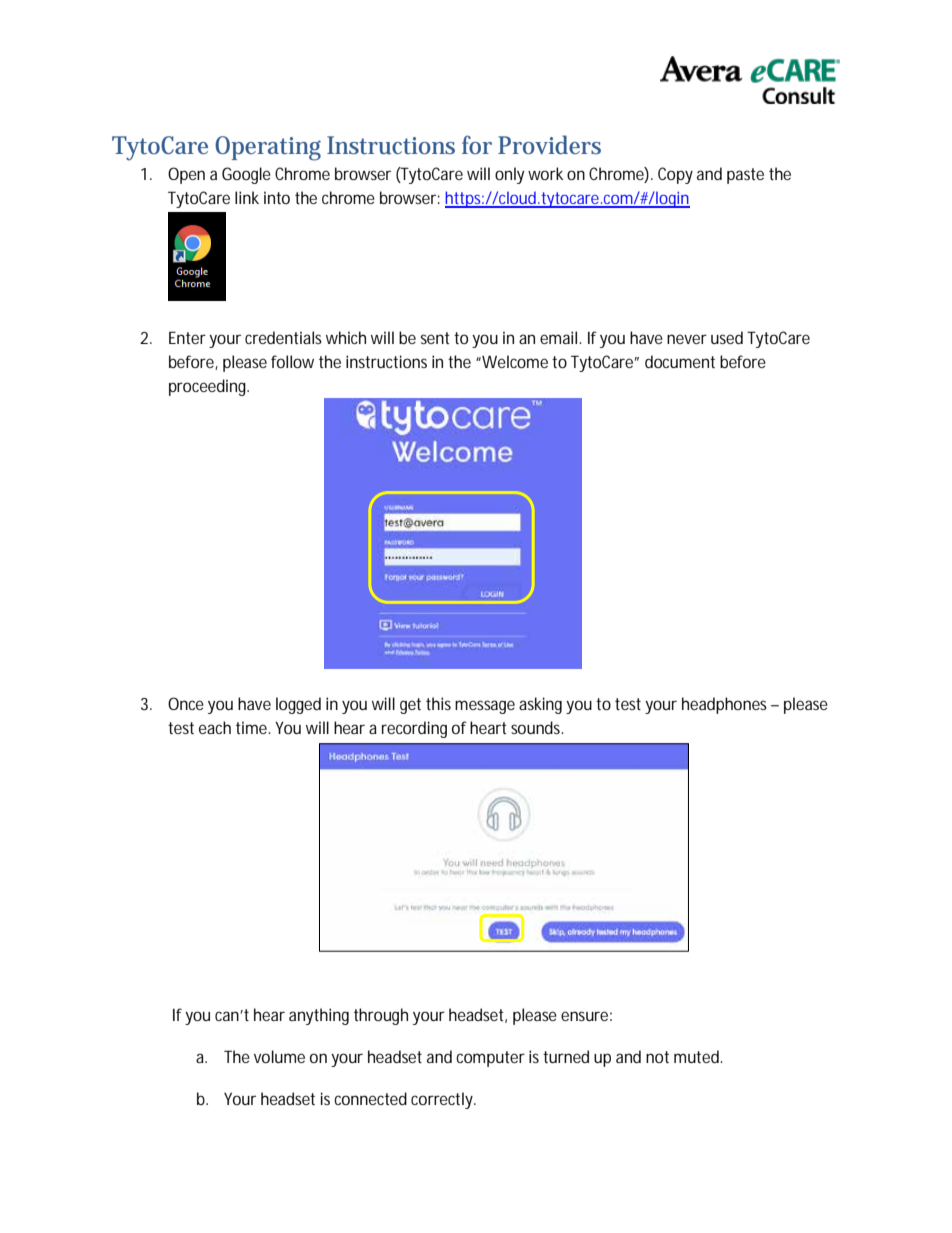 Image resolution: width=952 pixels, height=1233 pixels. Describe the element at coordinates (724, 705) in the image. I see `headphones` at that location.
